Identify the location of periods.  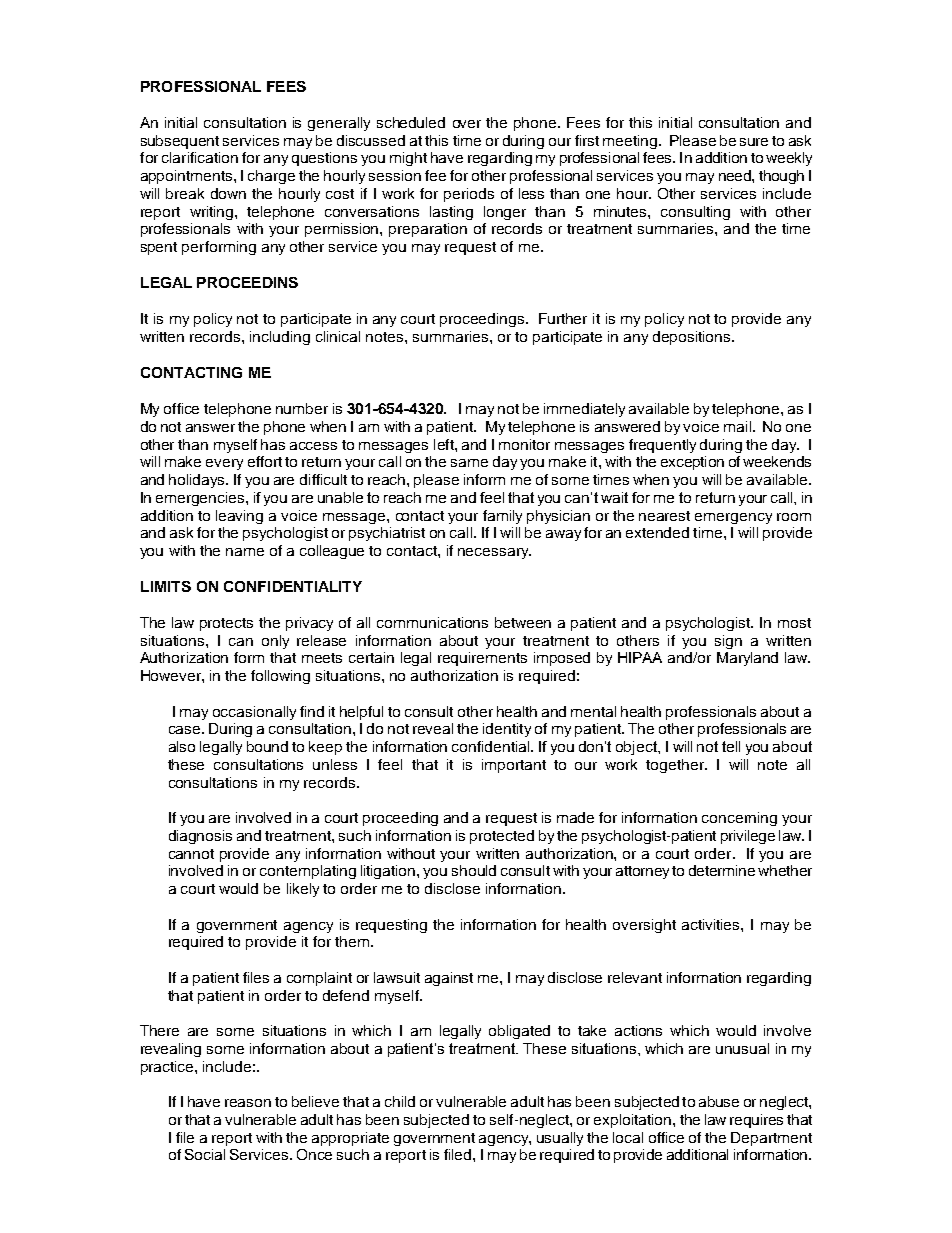
(469, 195).
